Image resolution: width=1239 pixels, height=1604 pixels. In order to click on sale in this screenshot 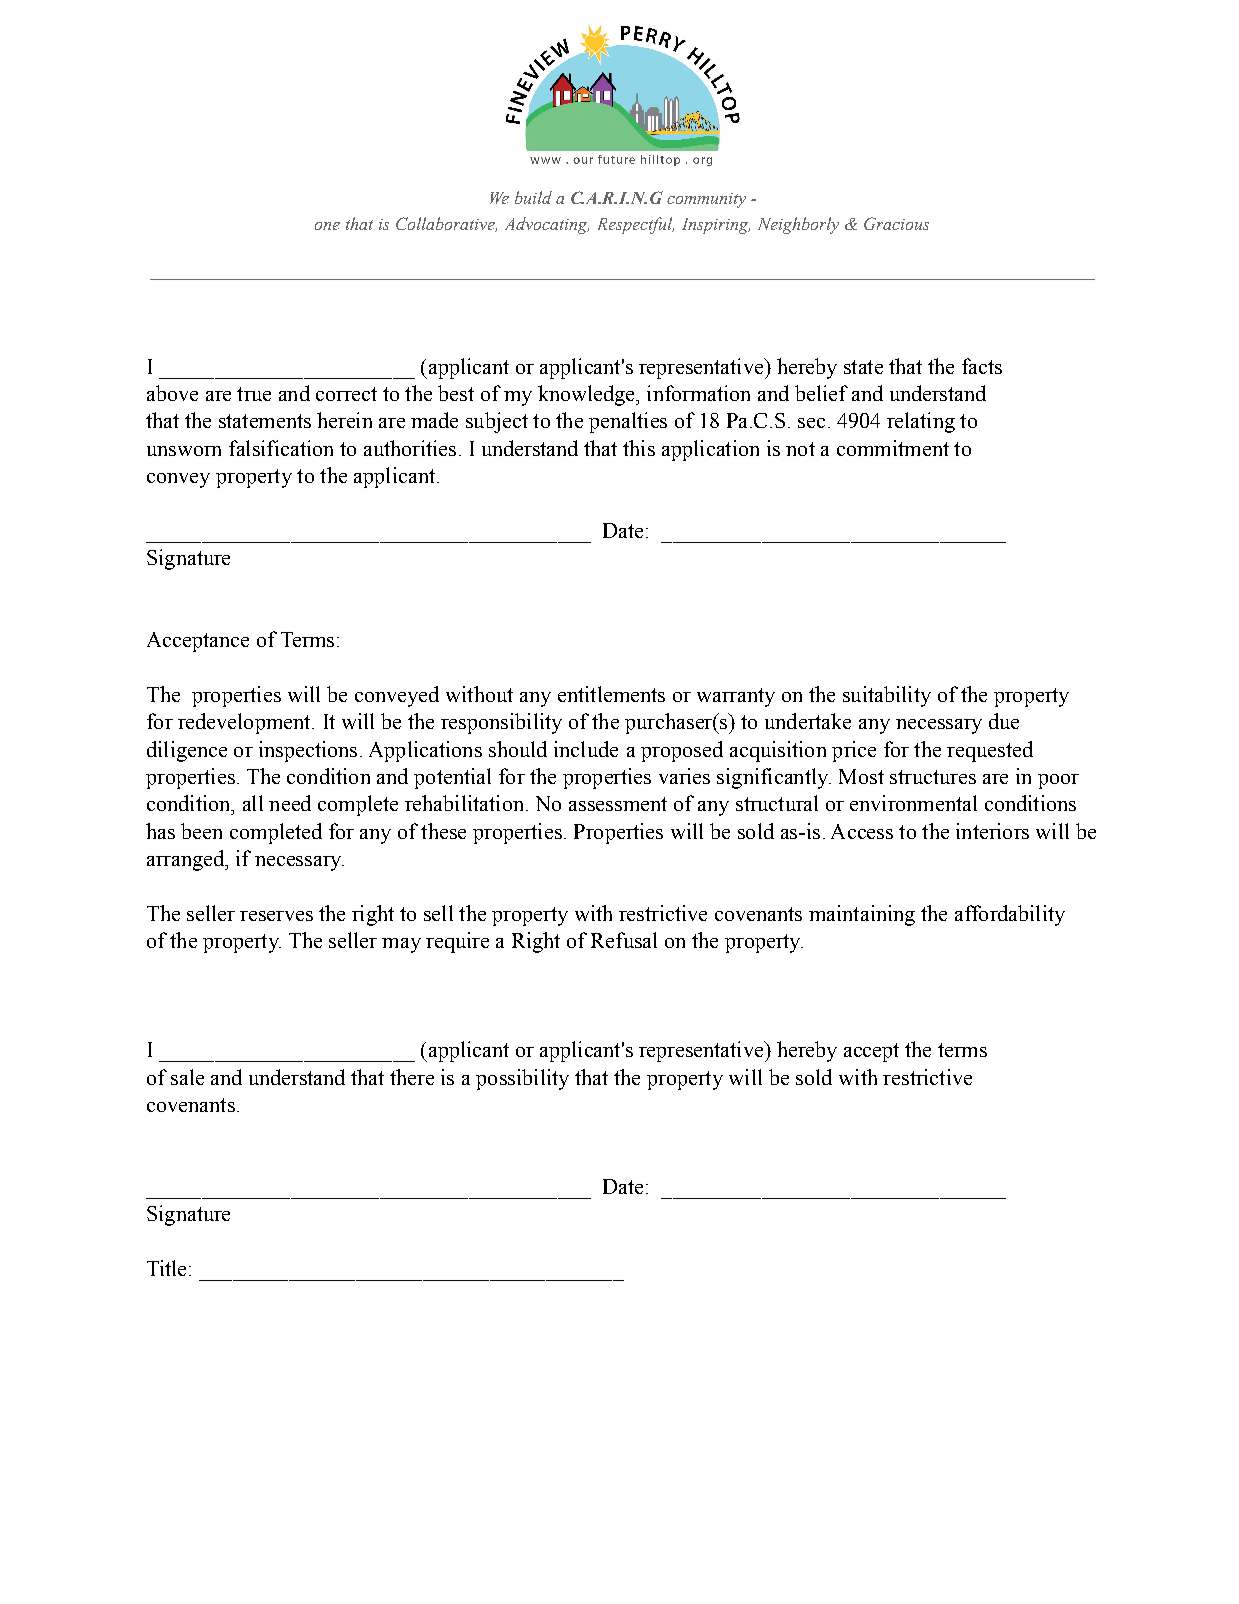, I will do `click(187, 1077)`.
